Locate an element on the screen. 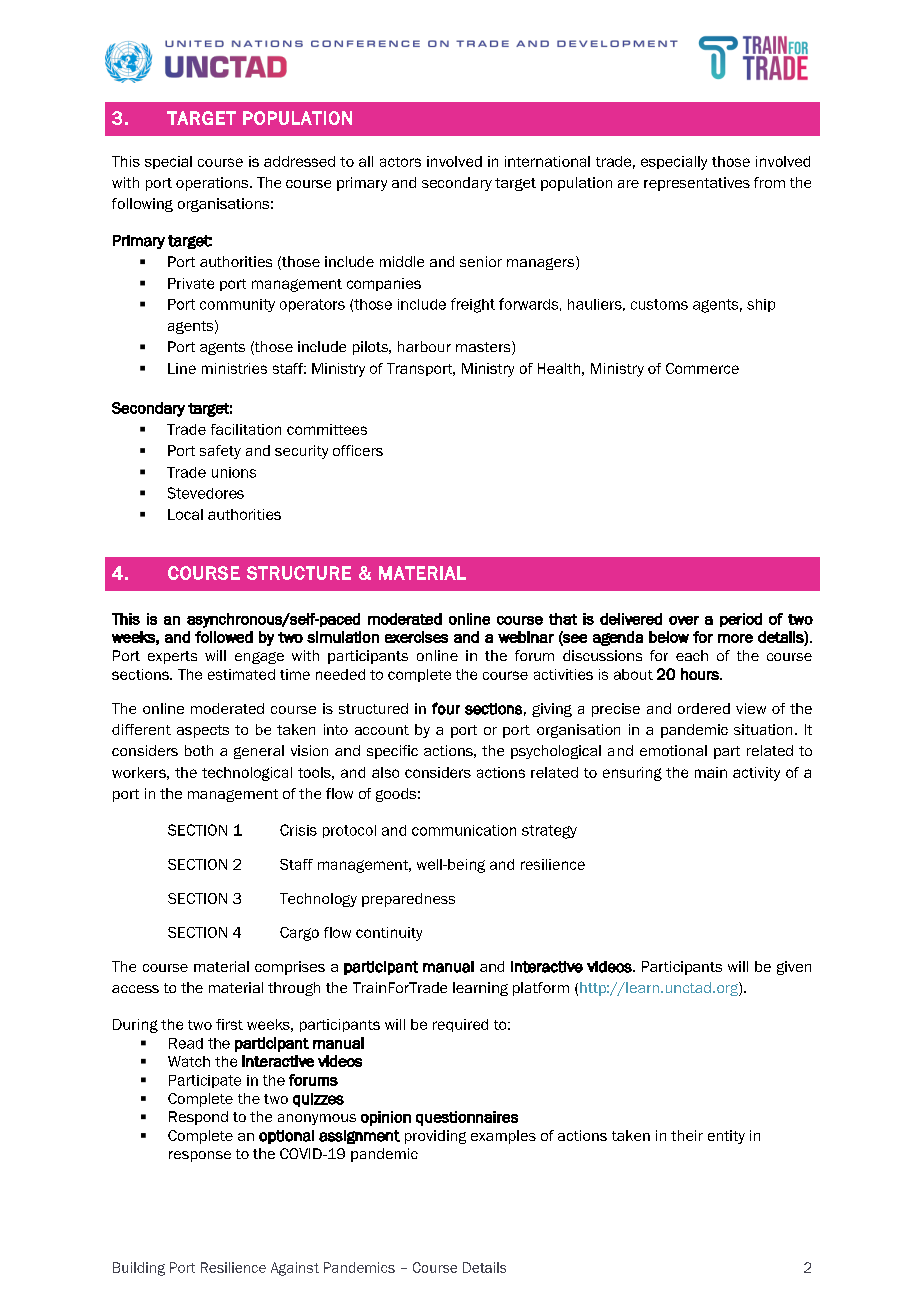 This screenshot has height=1308, width=924. entity is located at coordinates (726, 1137).
